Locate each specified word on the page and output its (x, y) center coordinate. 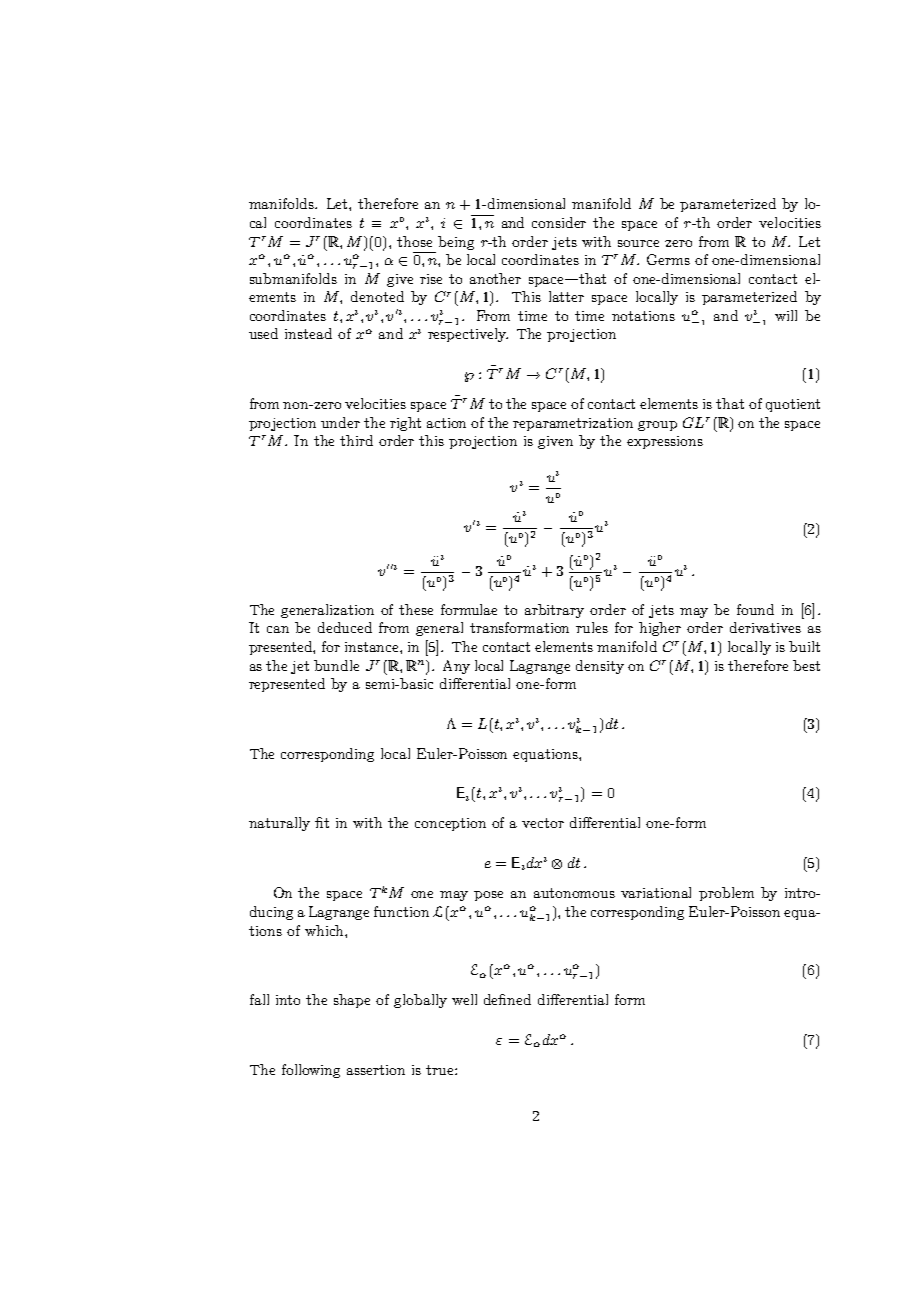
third (356, 440)
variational (656, 892)
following (311, 1071)
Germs (668, 259)
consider (559, 222)
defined (507, 999)
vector (543, 823)
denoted (377, 296)
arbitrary (554, 611)
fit (322, 822)
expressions (665, 442)
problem (726, 894)
